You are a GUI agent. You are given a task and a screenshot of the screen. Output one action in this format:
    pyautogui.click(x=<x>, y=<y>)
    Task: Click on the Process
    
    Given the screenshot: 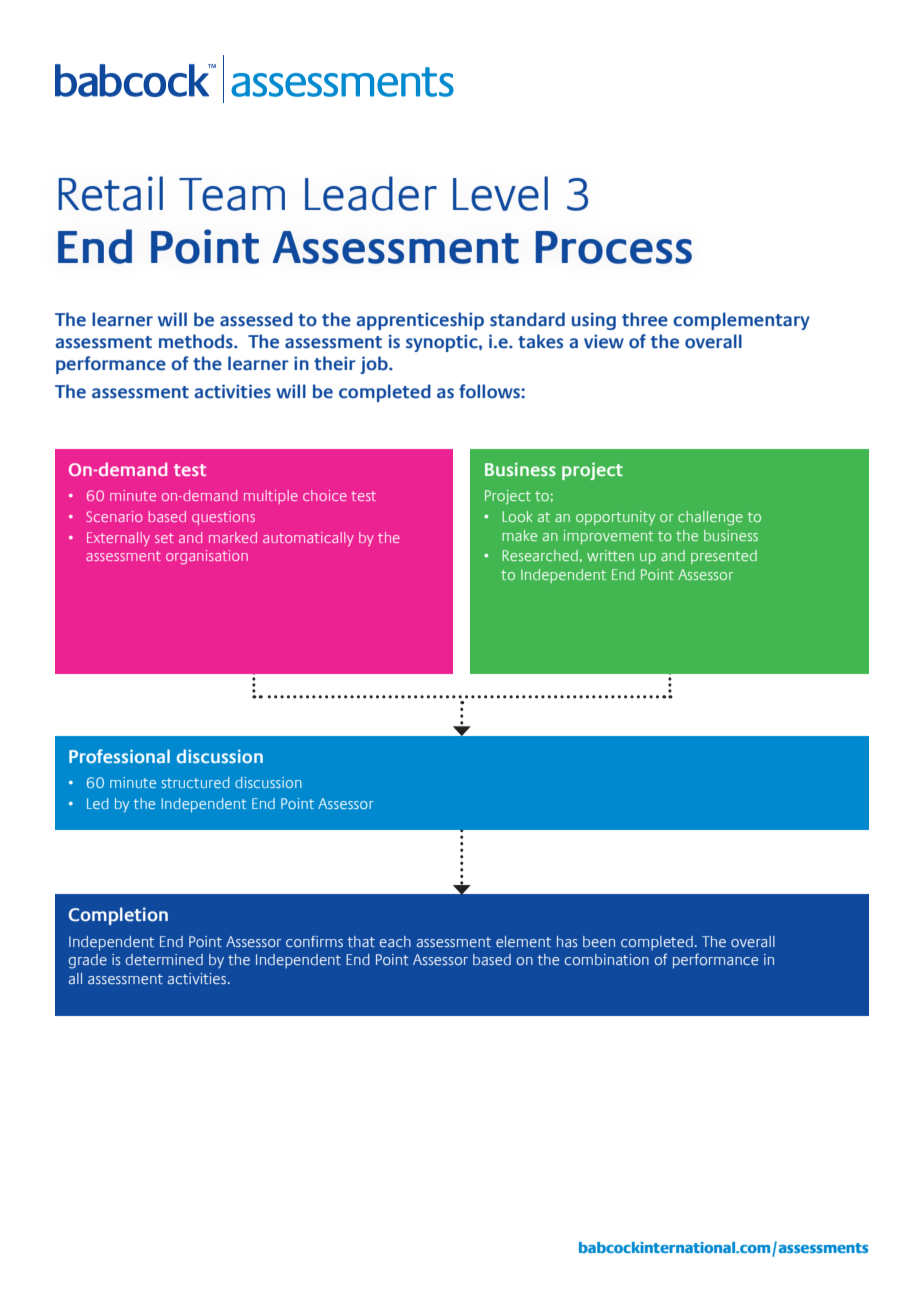 What is the action you would take?
    pyautogui.click(x=613, y=247)
